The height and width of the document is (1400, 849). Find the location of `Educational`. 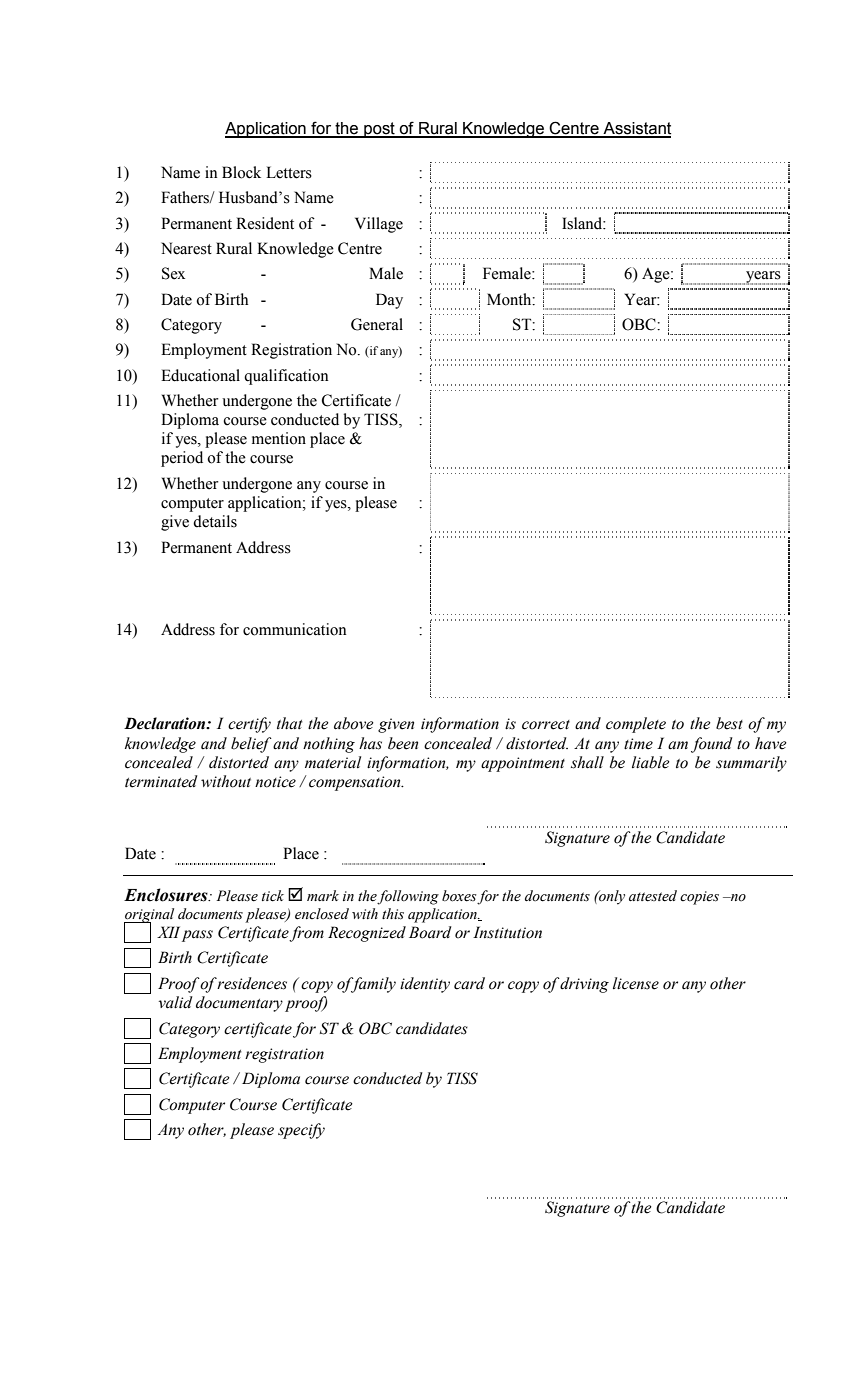

Educational is located at coordinates (200, 375).
